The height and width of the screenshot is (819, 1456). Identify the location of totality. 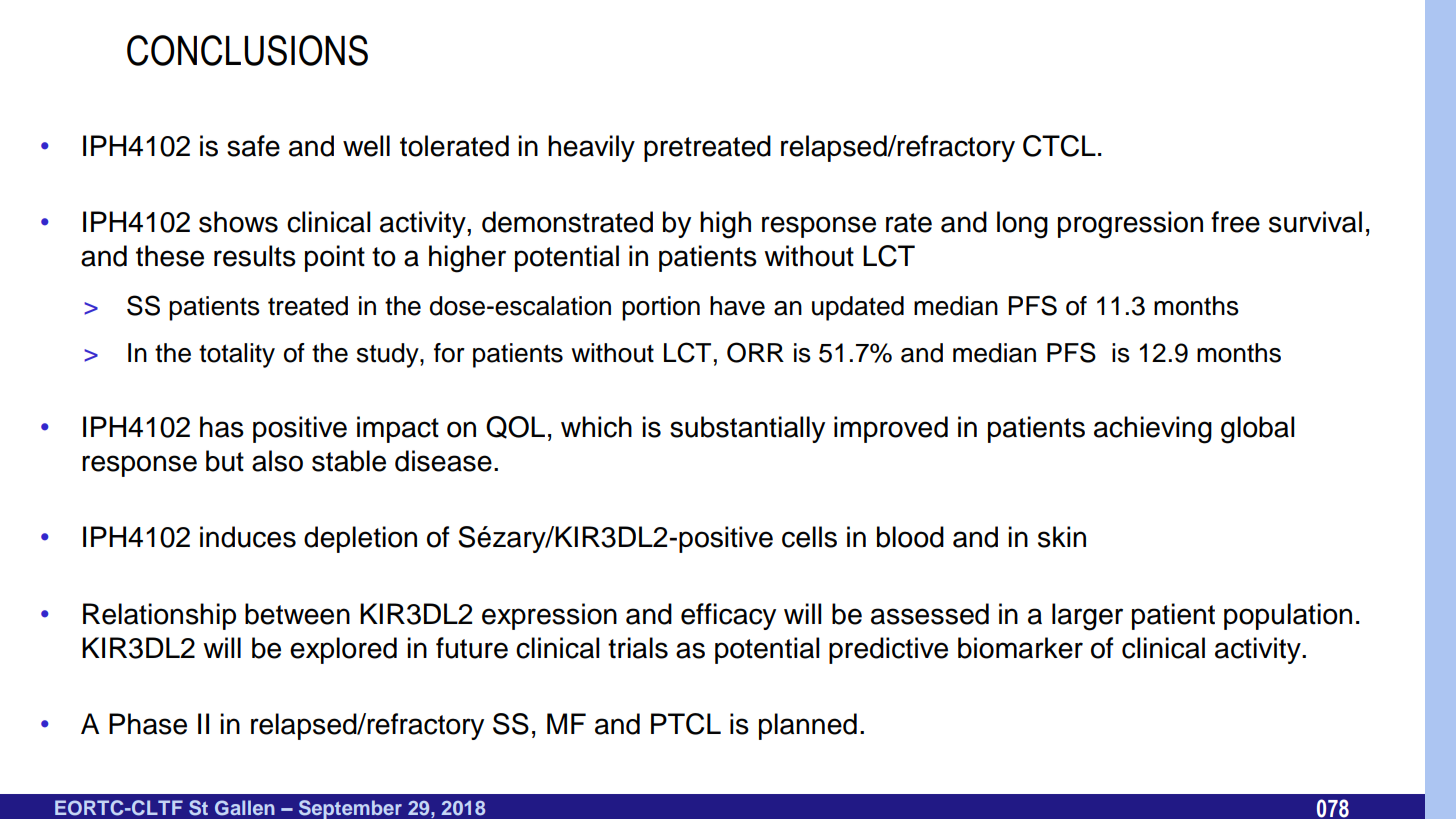
(237, 355).
